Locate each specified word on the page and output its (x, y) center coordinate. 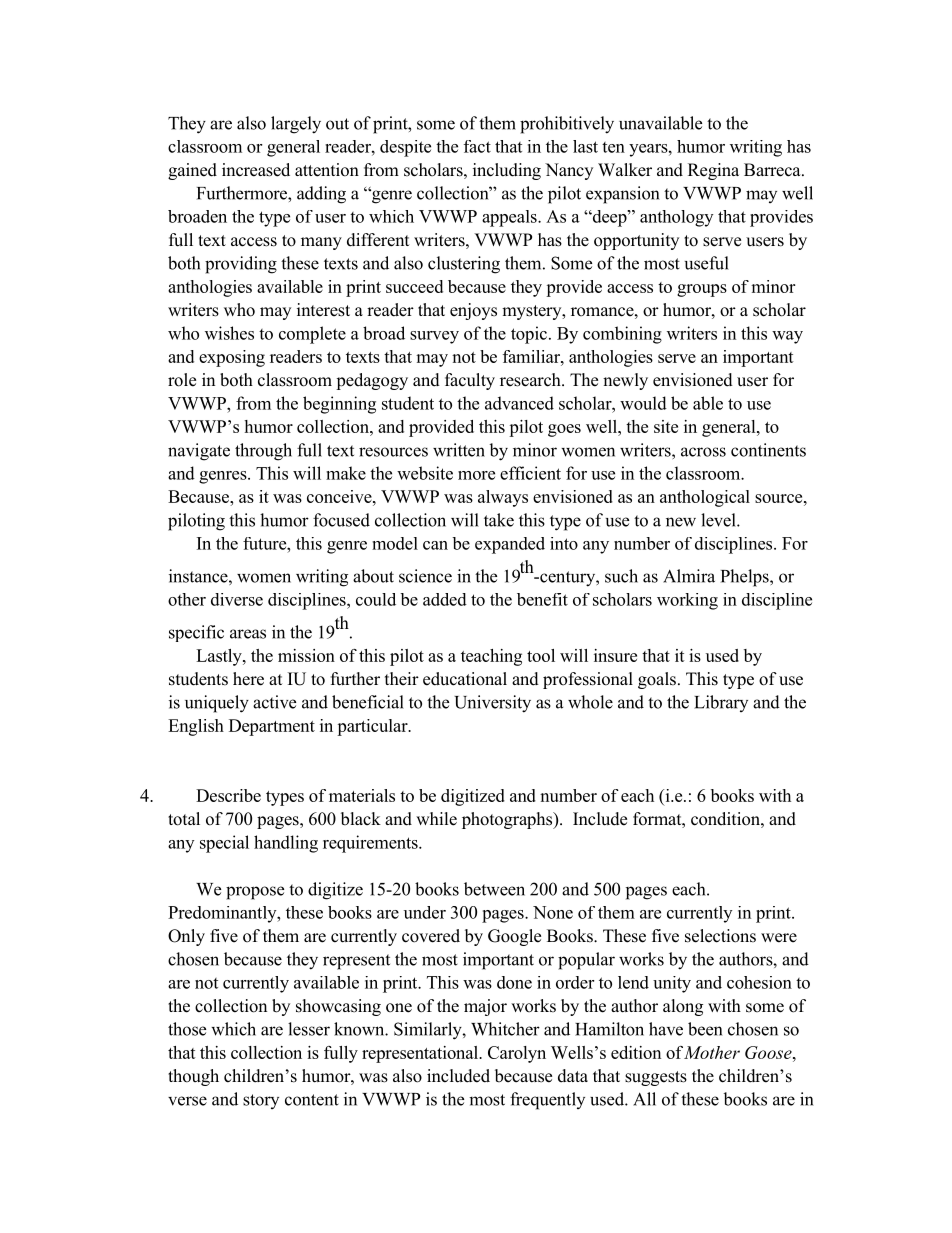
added (445, 599)
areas (248, 634)
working (687, 601)
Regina (713, 171)
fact (477, 146)
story (261, 1101)
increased (256, 170)
